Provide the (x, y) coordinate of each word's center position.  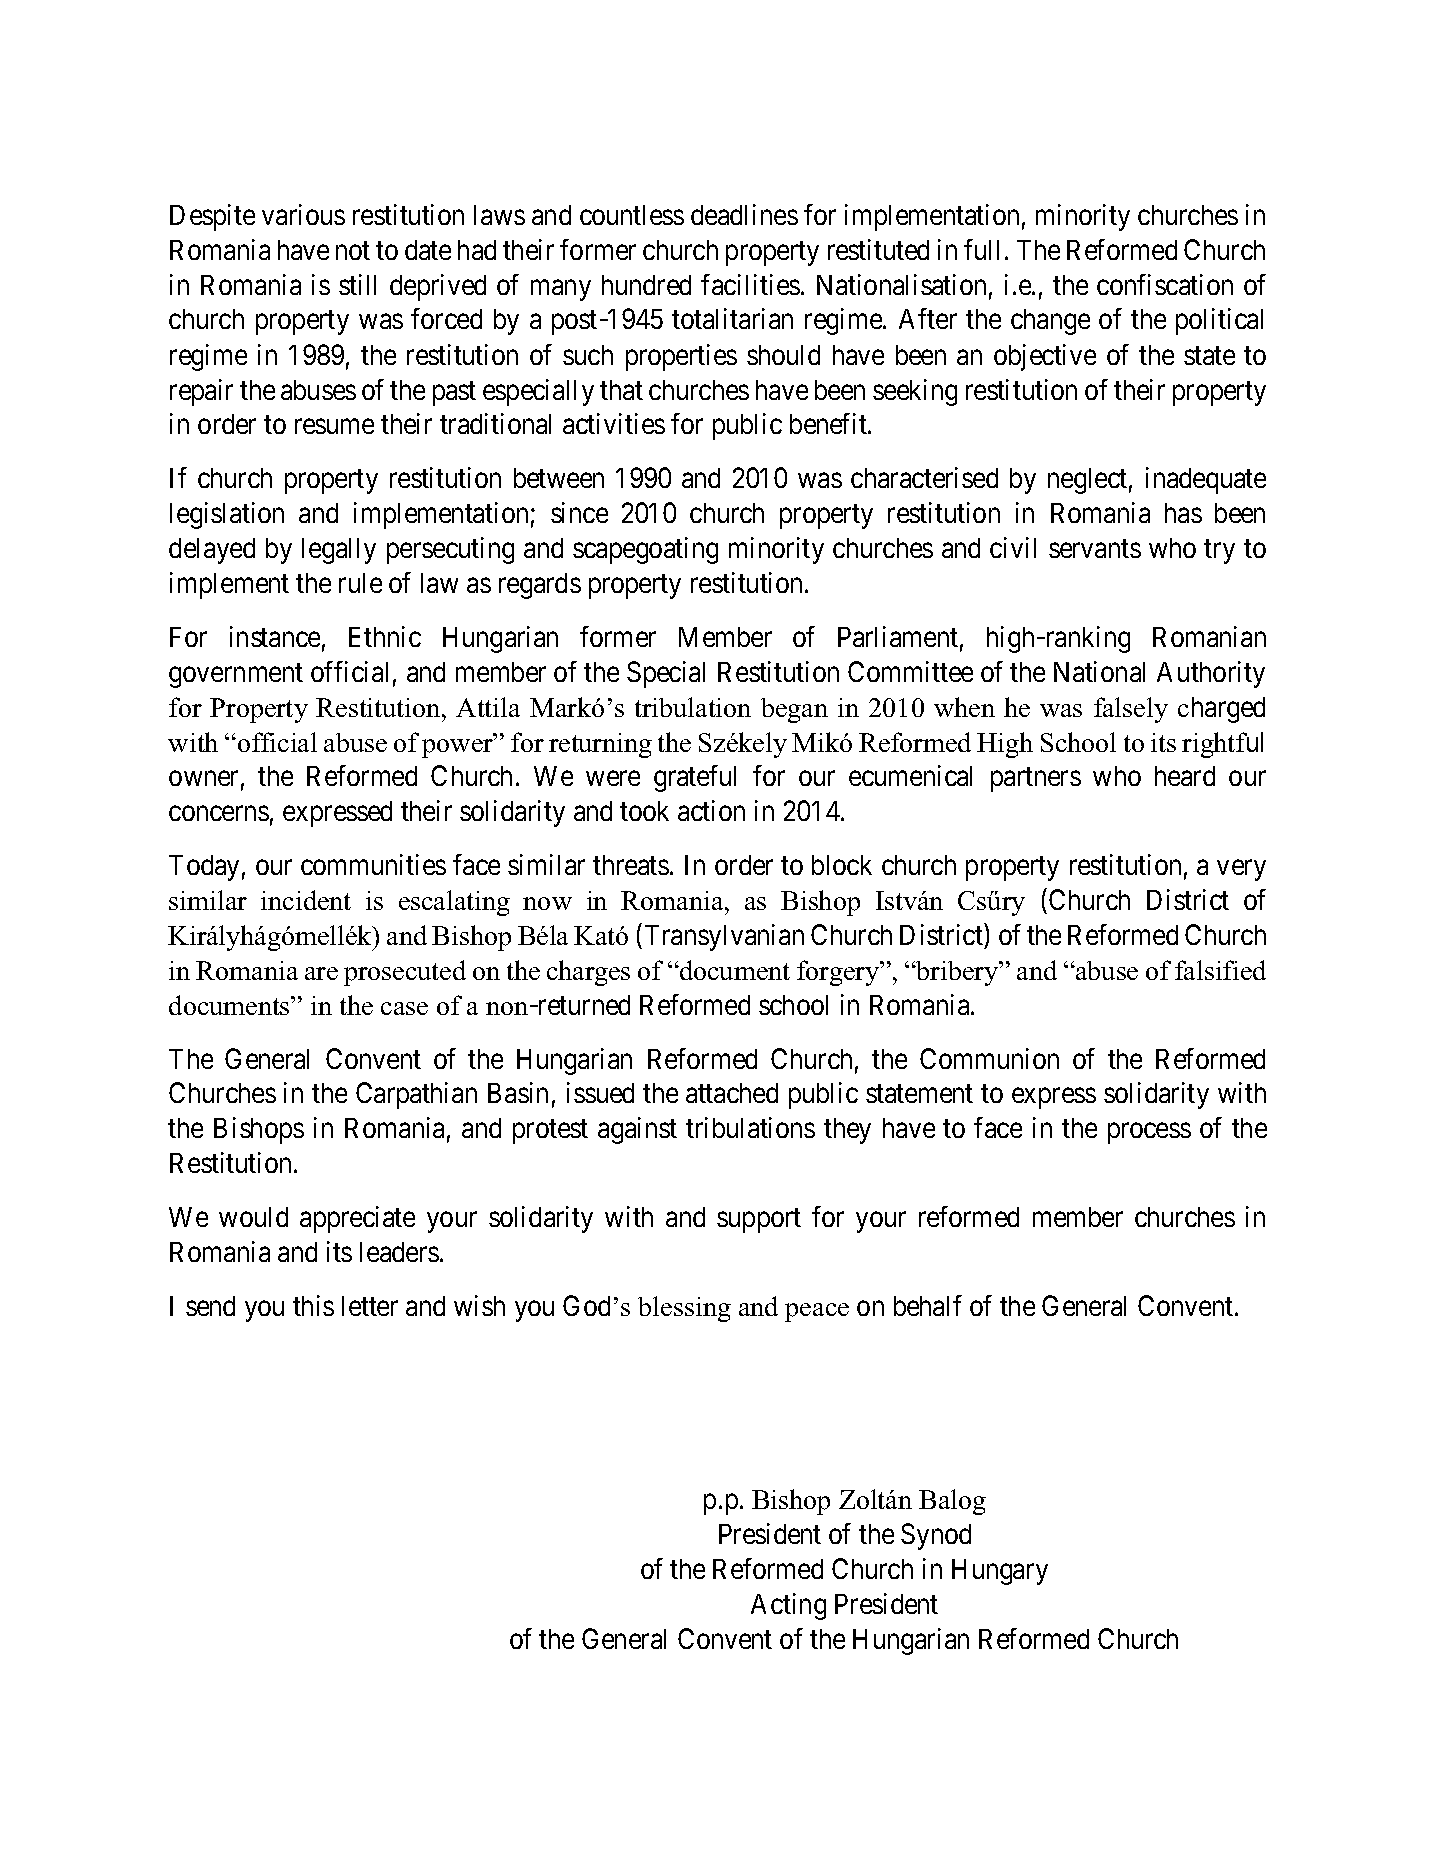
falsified (1220, 970)
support (759, 1221)
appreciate (357, 1219)
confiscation (1165, 284)
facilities (750, 284)
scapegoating (645, 550)
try (1219, 552)
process (1149, 1133)
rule (360, 583)
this (313, 1305)
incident (306, 900)
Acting (788, 1606)
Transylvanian (724, 937)
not (353, 250)
